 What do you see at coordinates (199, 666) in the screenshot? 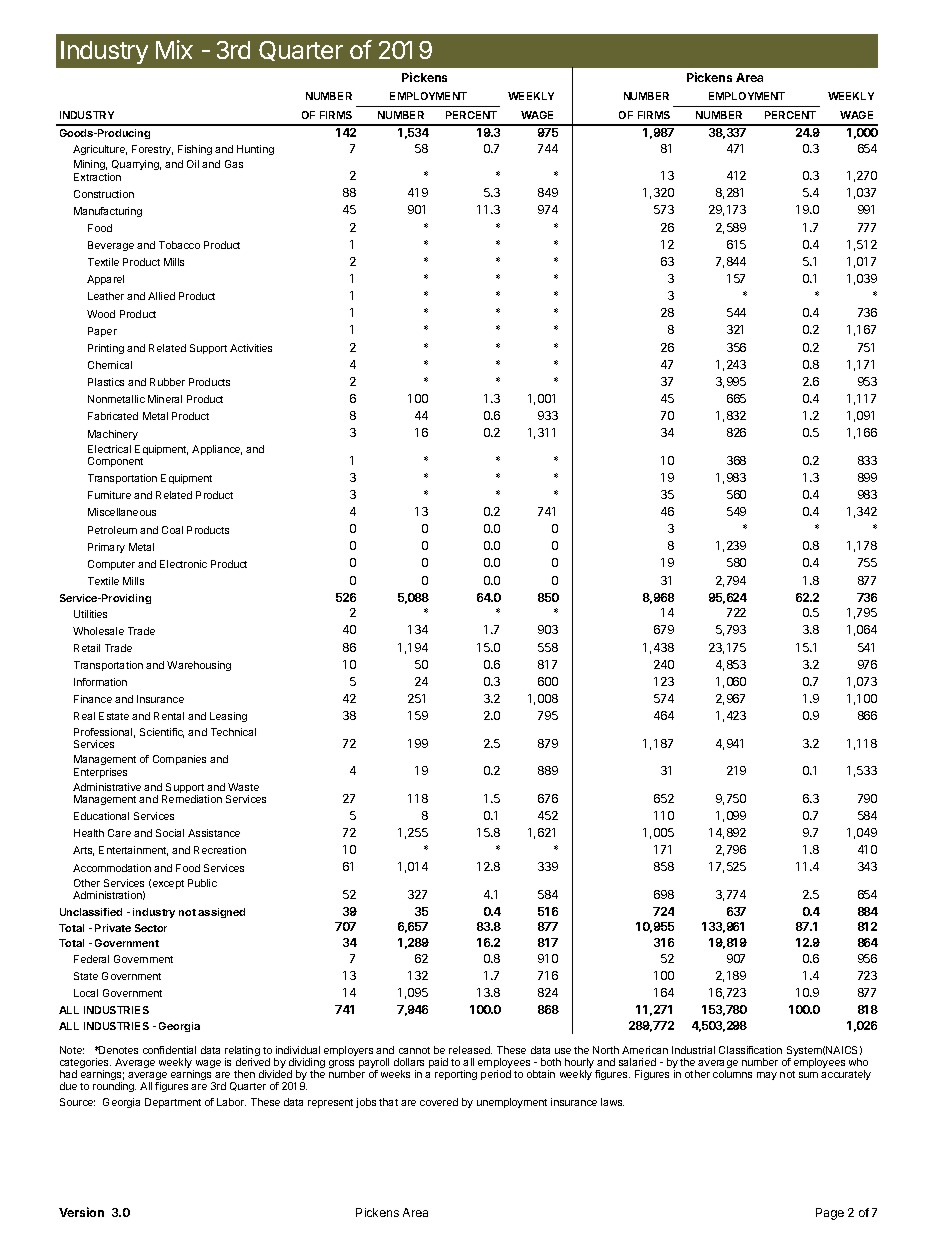
I see `Warehousing` at bounding box center [199, 666].
